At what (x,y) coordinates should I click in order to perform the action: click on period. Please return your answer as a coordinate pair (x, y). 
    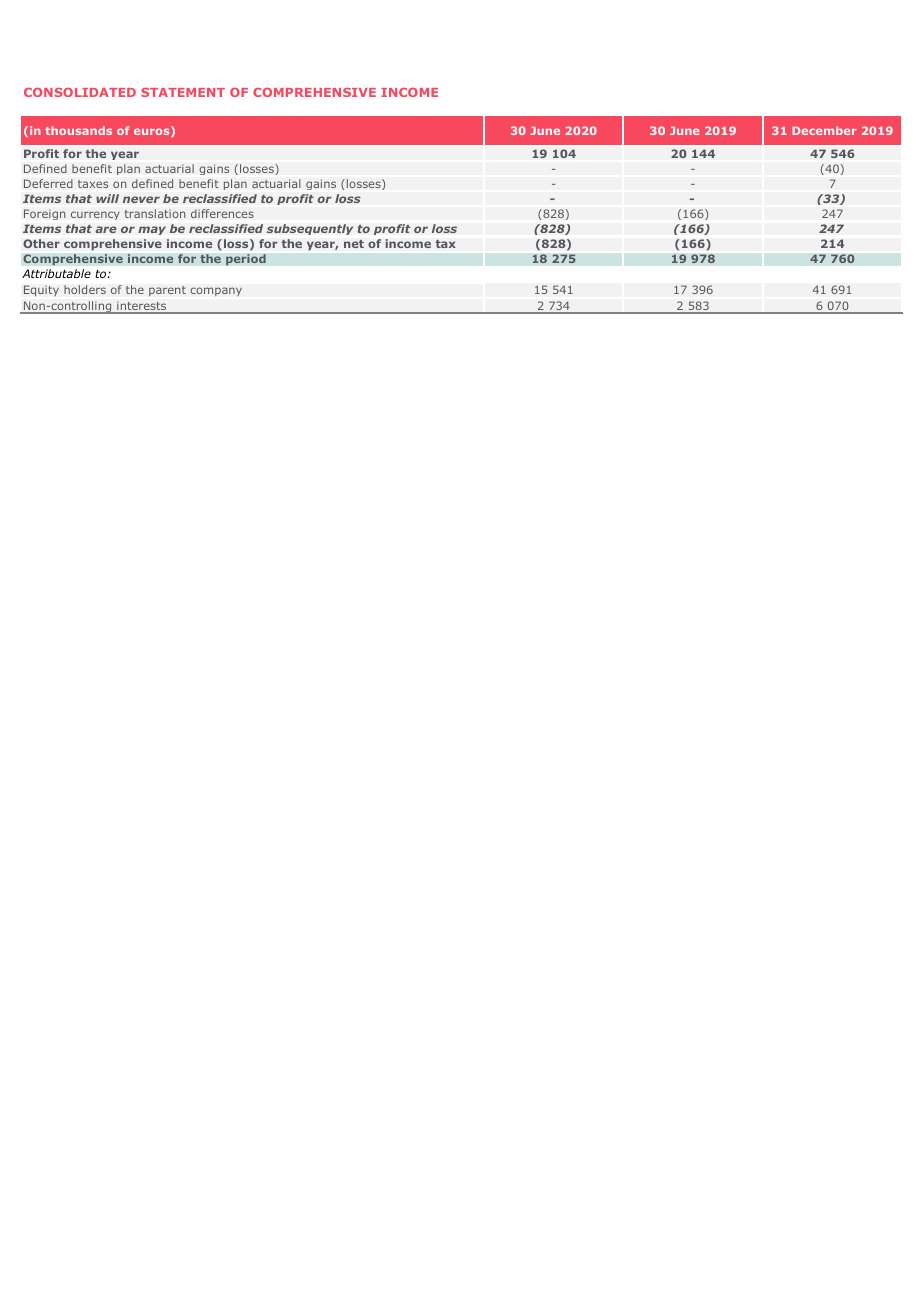
    Looking at the image, I should click on (246, 260).
